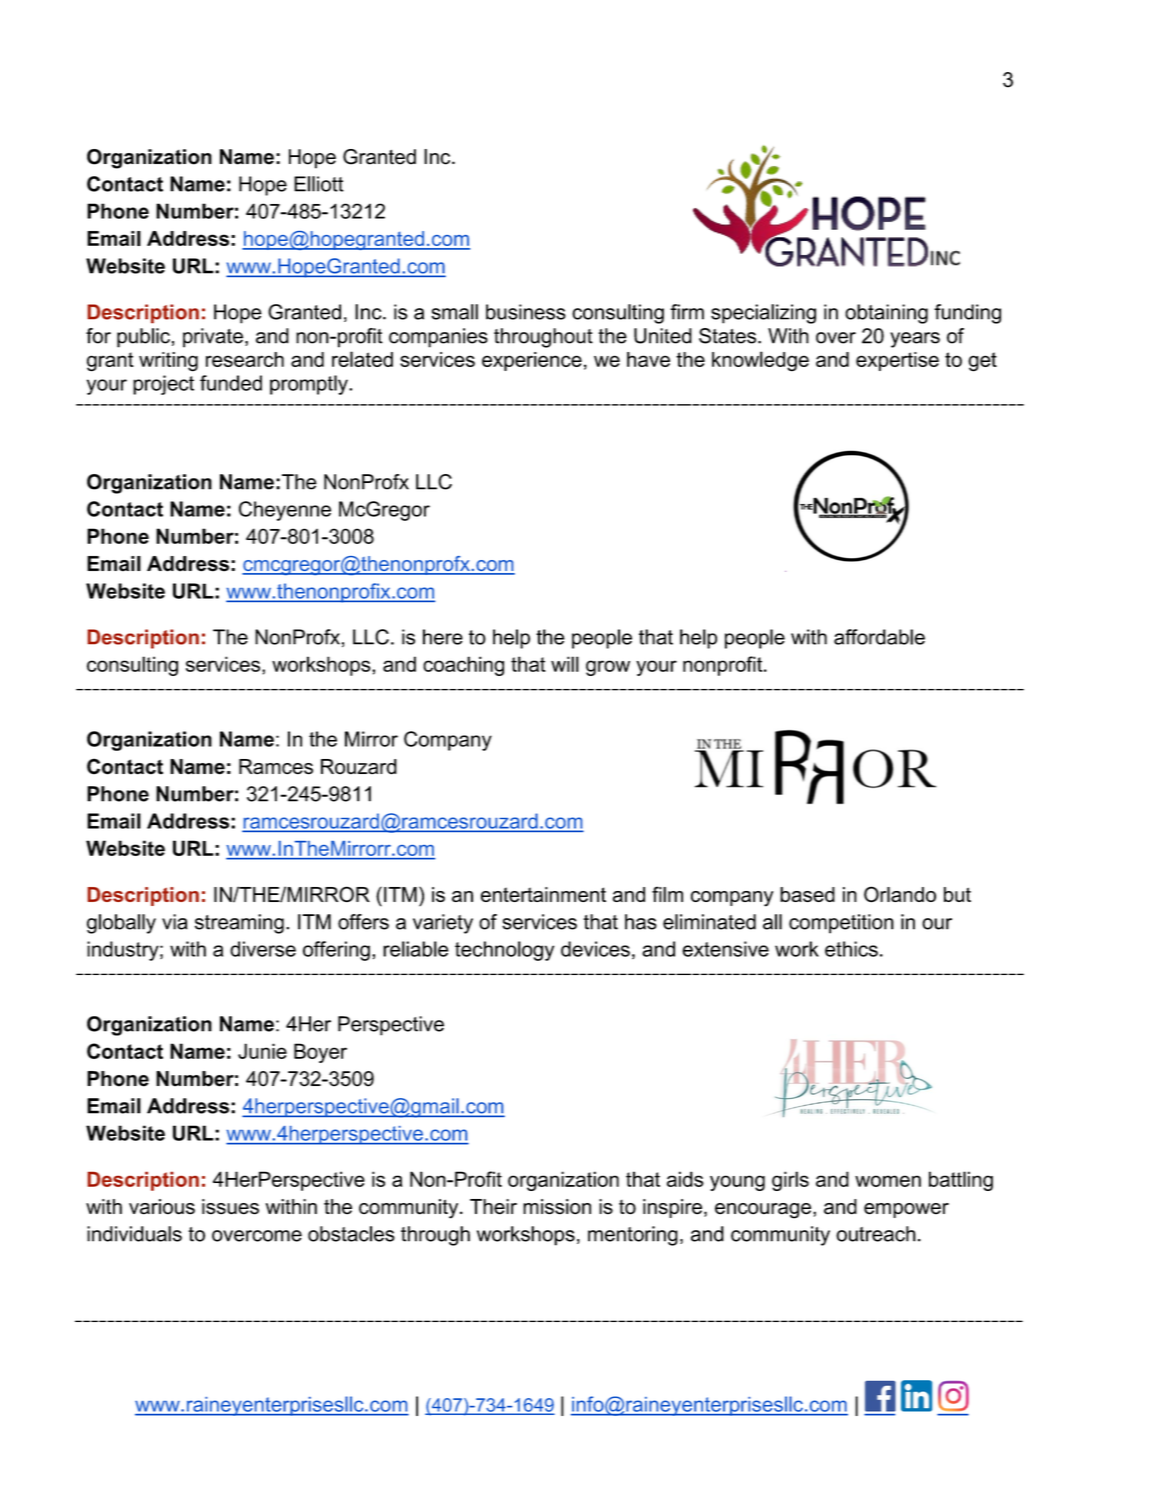 The image size is (1149, 1487). What do you see at coordinates (230, 1207) in the screenshot?
I see `issues` at bounding box center [230, 1207].
